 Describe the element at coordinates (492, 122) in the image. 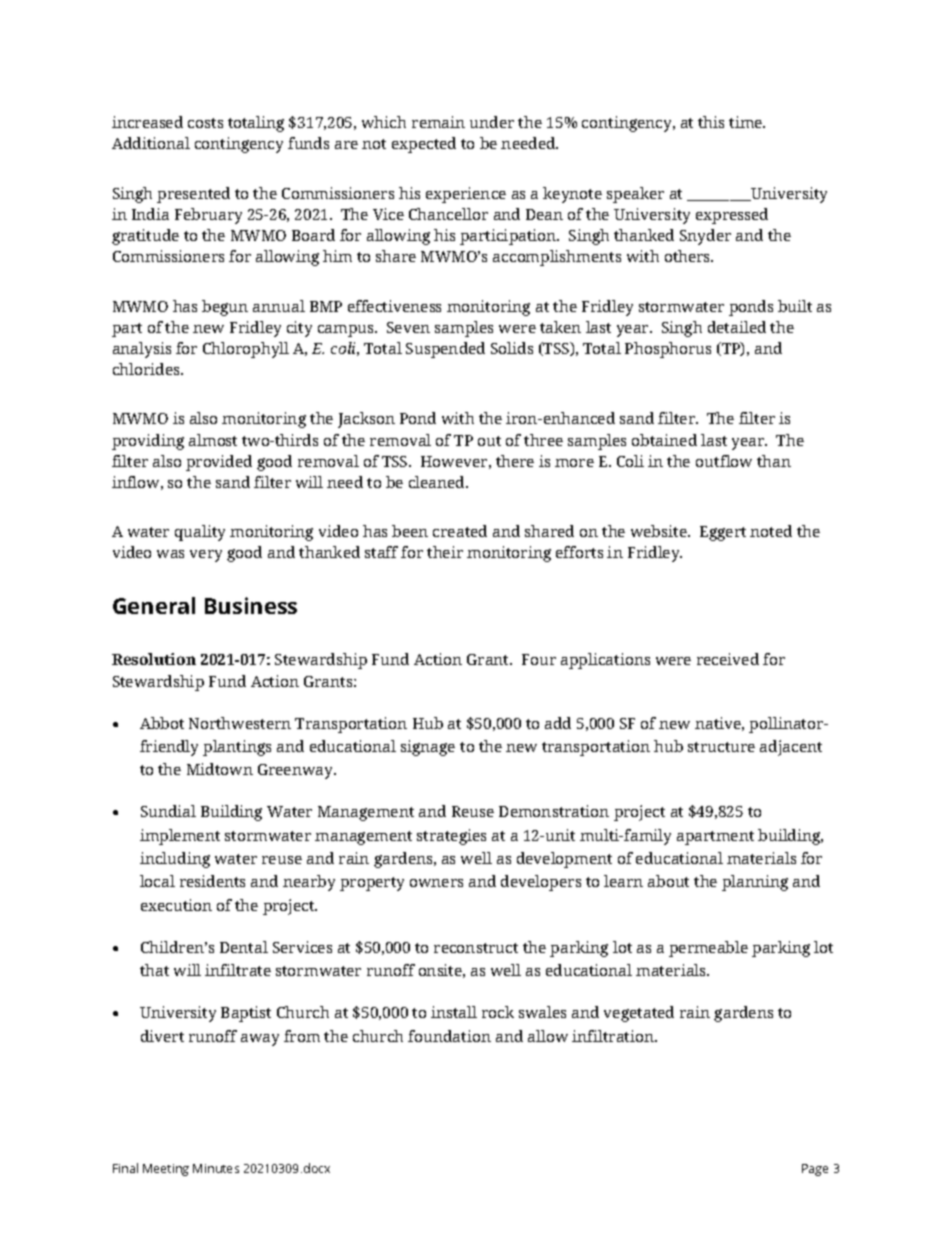

I see `under` at that location.
